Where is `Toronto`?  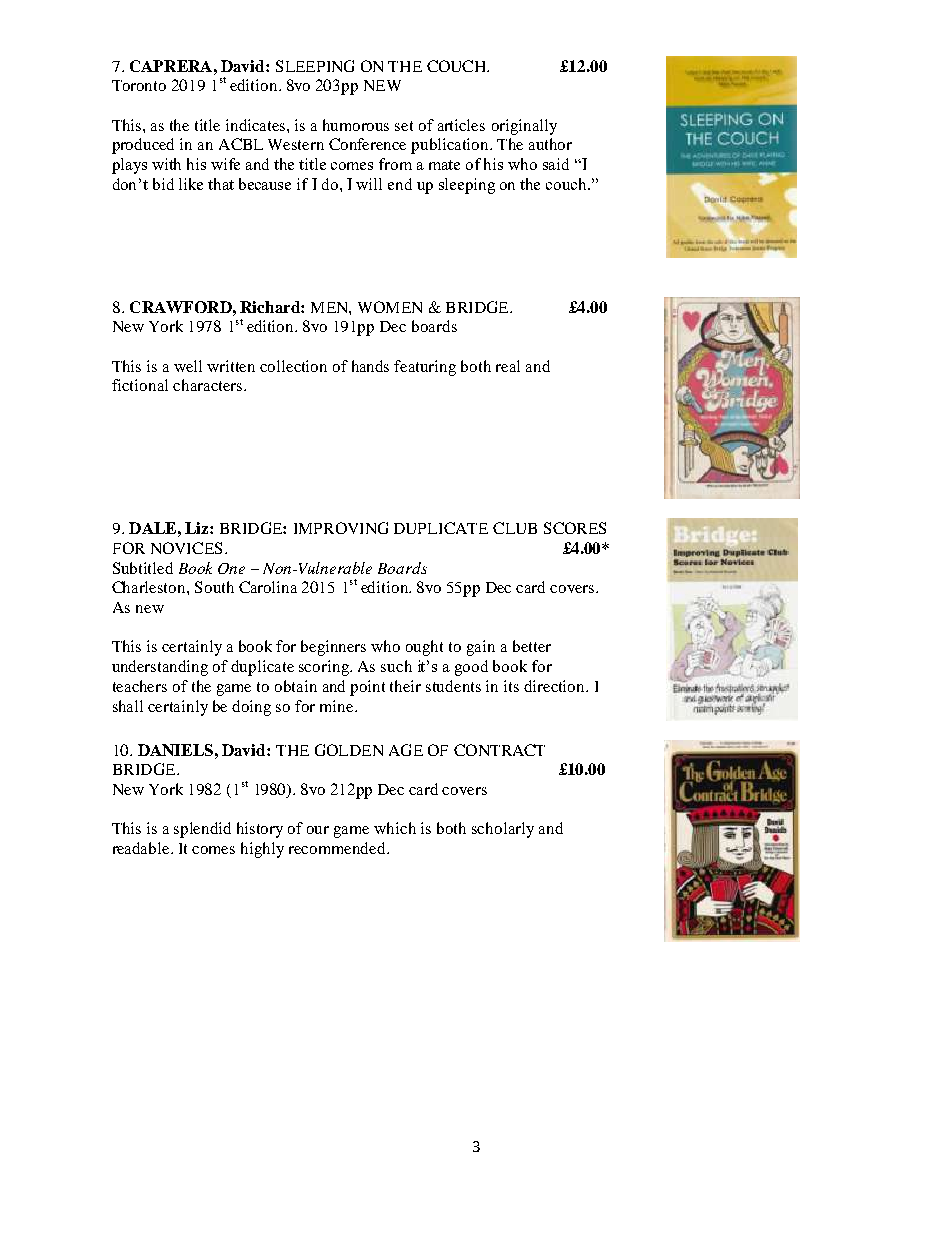
Toronto is located at coordinates (139, 85).
